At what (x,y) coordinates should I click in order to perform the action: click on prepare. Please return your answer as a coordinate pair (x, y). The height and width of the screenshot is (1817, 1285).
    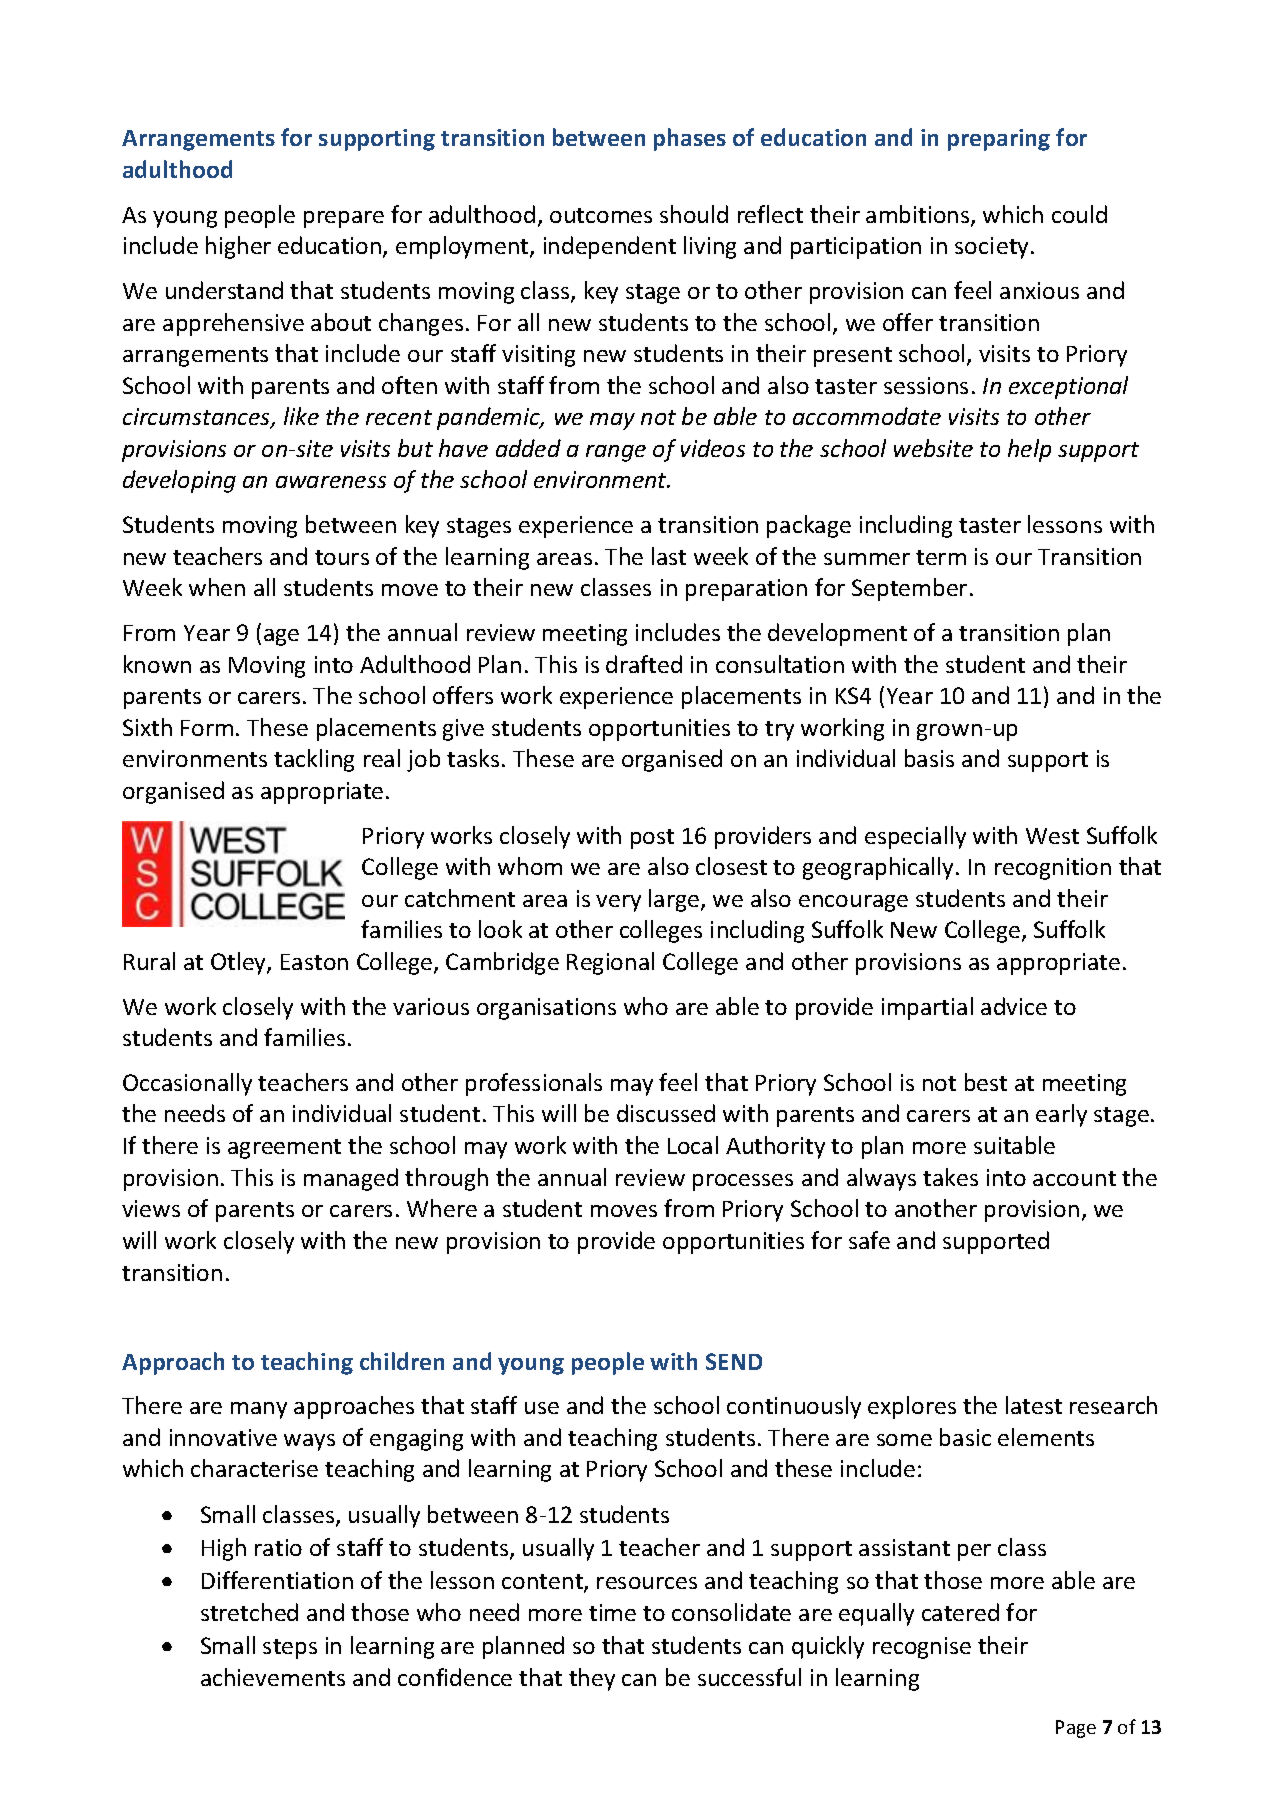
    Looking at the image, I should click on (344, 219).
